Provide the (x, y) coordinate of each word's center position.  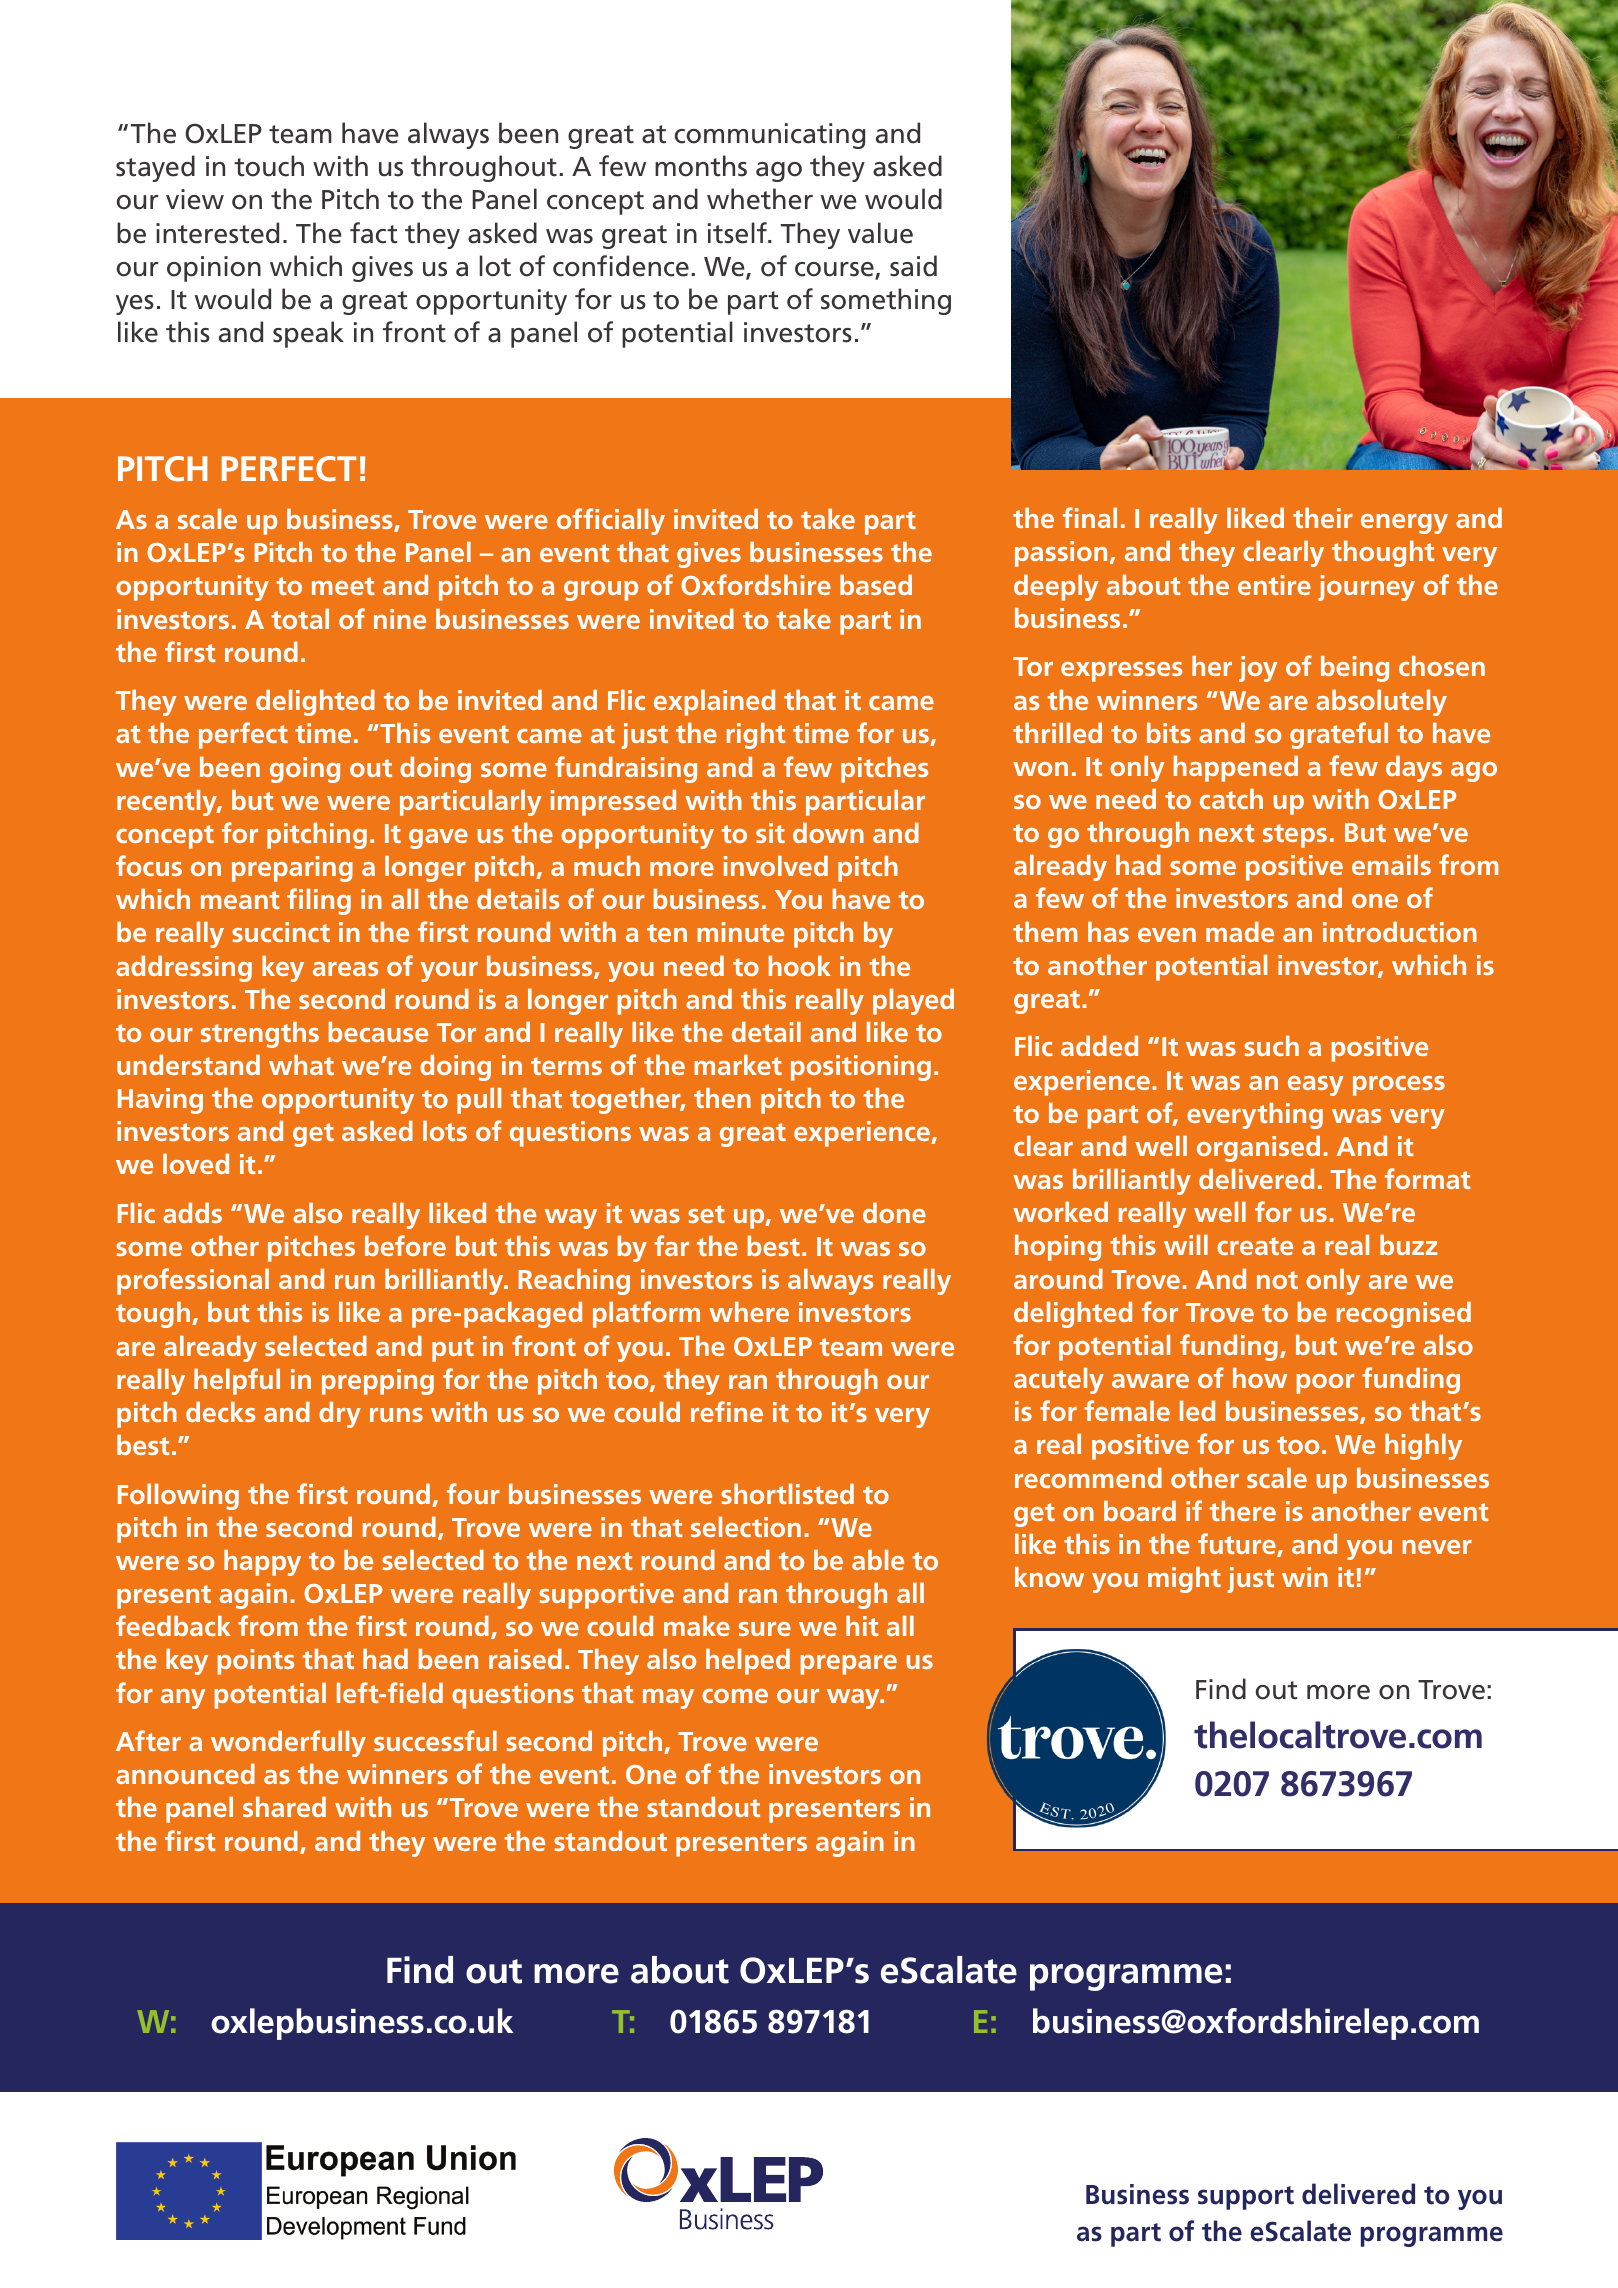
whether (760, 199)
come (735, 1696)
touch (269, 166)
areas (345, 969)
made (1240, 932)
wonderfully (288, 1743)
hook (800, 966)
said (913, 266)
